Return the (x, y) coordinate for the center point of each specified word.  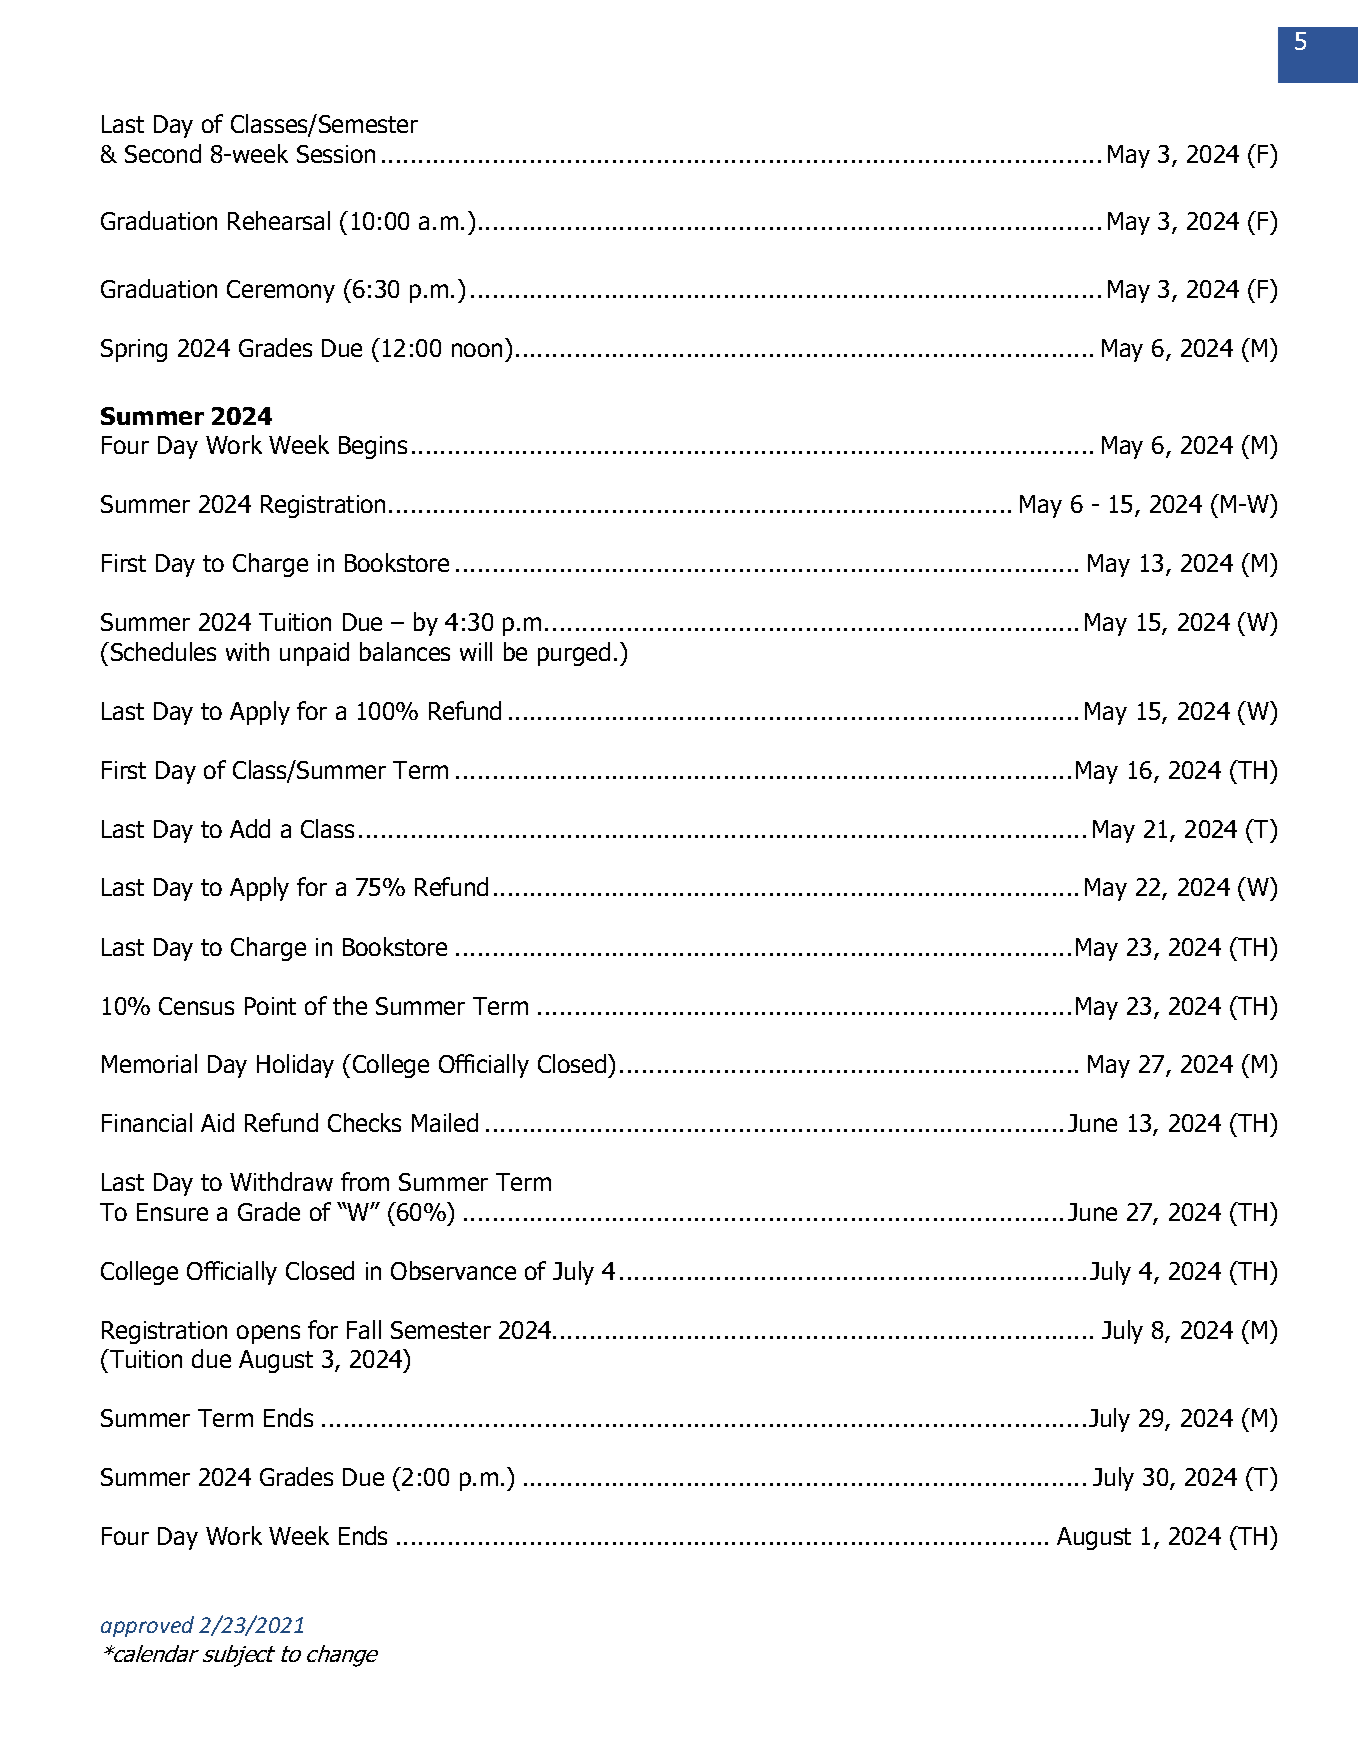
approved (147, 1626)
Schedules (162, 651)
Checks (364, 1122)
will (476, 651)
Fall (364, 1329)
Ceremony (281, 291)
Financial (147, 1122)
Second (163, 153)
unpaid (314, 654)
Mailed (445, 1122)
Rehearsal (279, 220)
